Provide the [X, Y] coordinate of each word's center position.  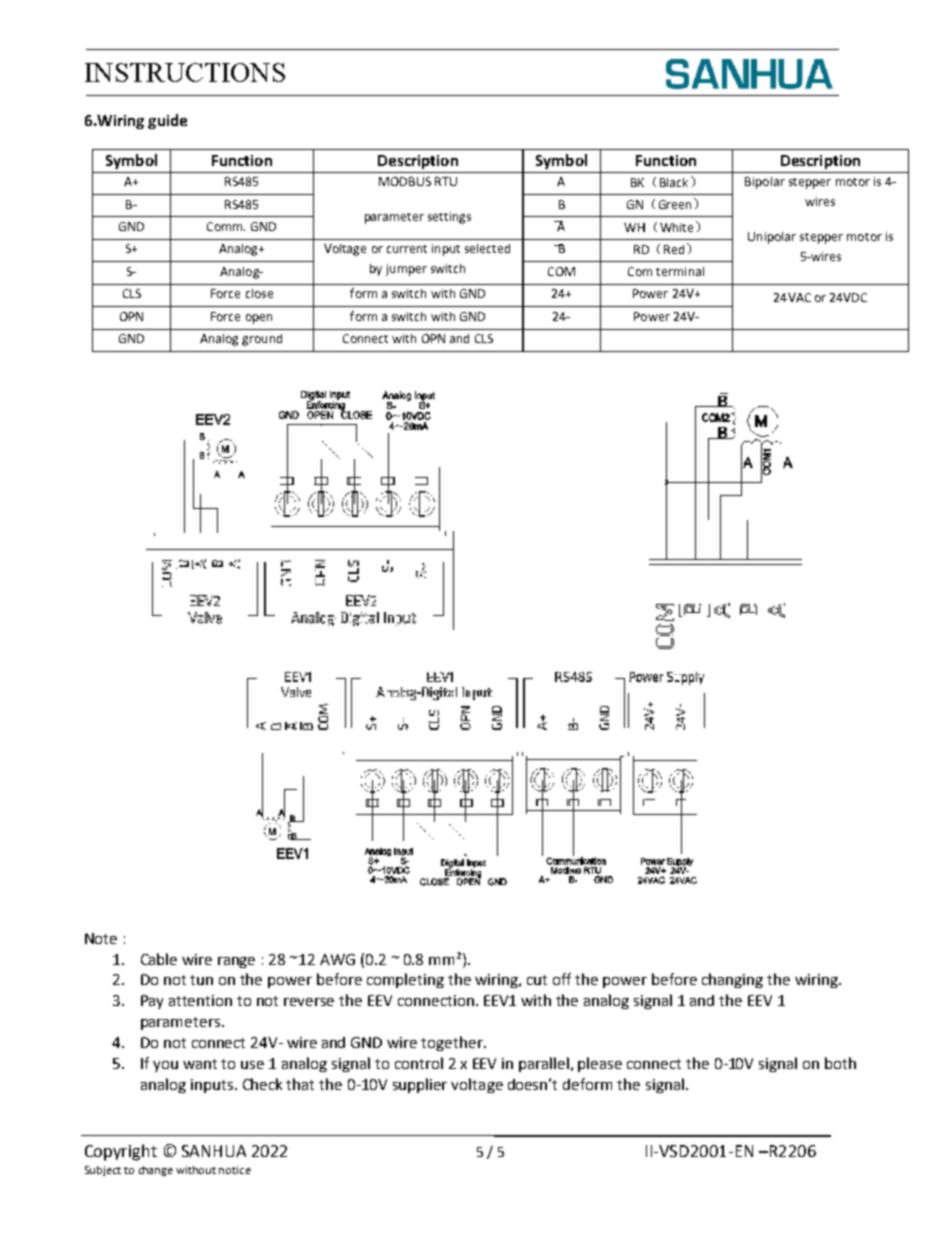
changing [732, 980]
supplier [420, 1085]
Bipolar [765, 183]
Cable [159, 959]
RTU [446, 181]
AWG [337, 959]
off [562, 979]
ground [262, 340]
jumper [406, 270]
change [156, 1171]
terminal [680, 271]
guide [167, 121]
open [259, 319]
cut [537, 980]
